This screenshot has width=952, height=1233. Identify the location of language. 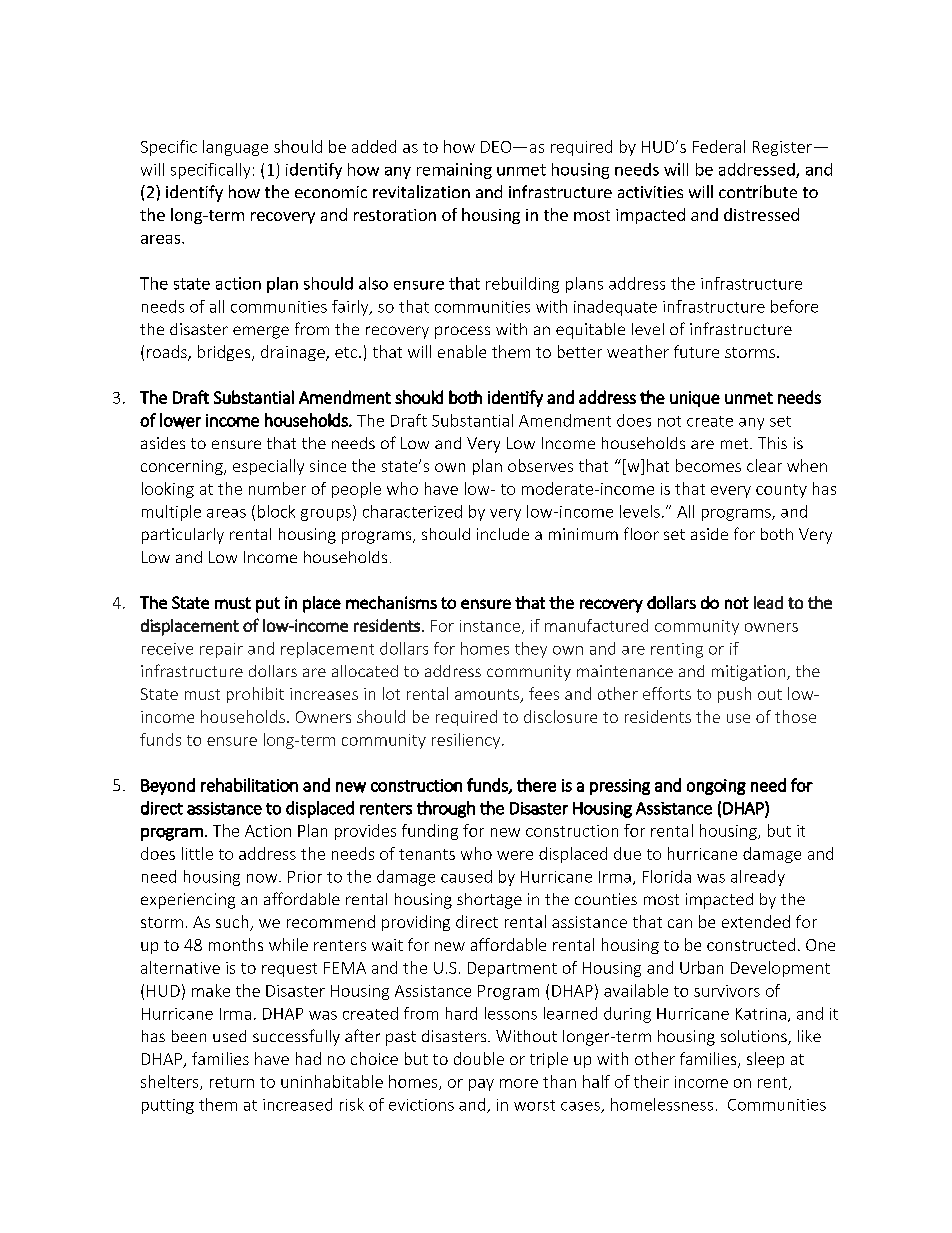
(235, 148).
